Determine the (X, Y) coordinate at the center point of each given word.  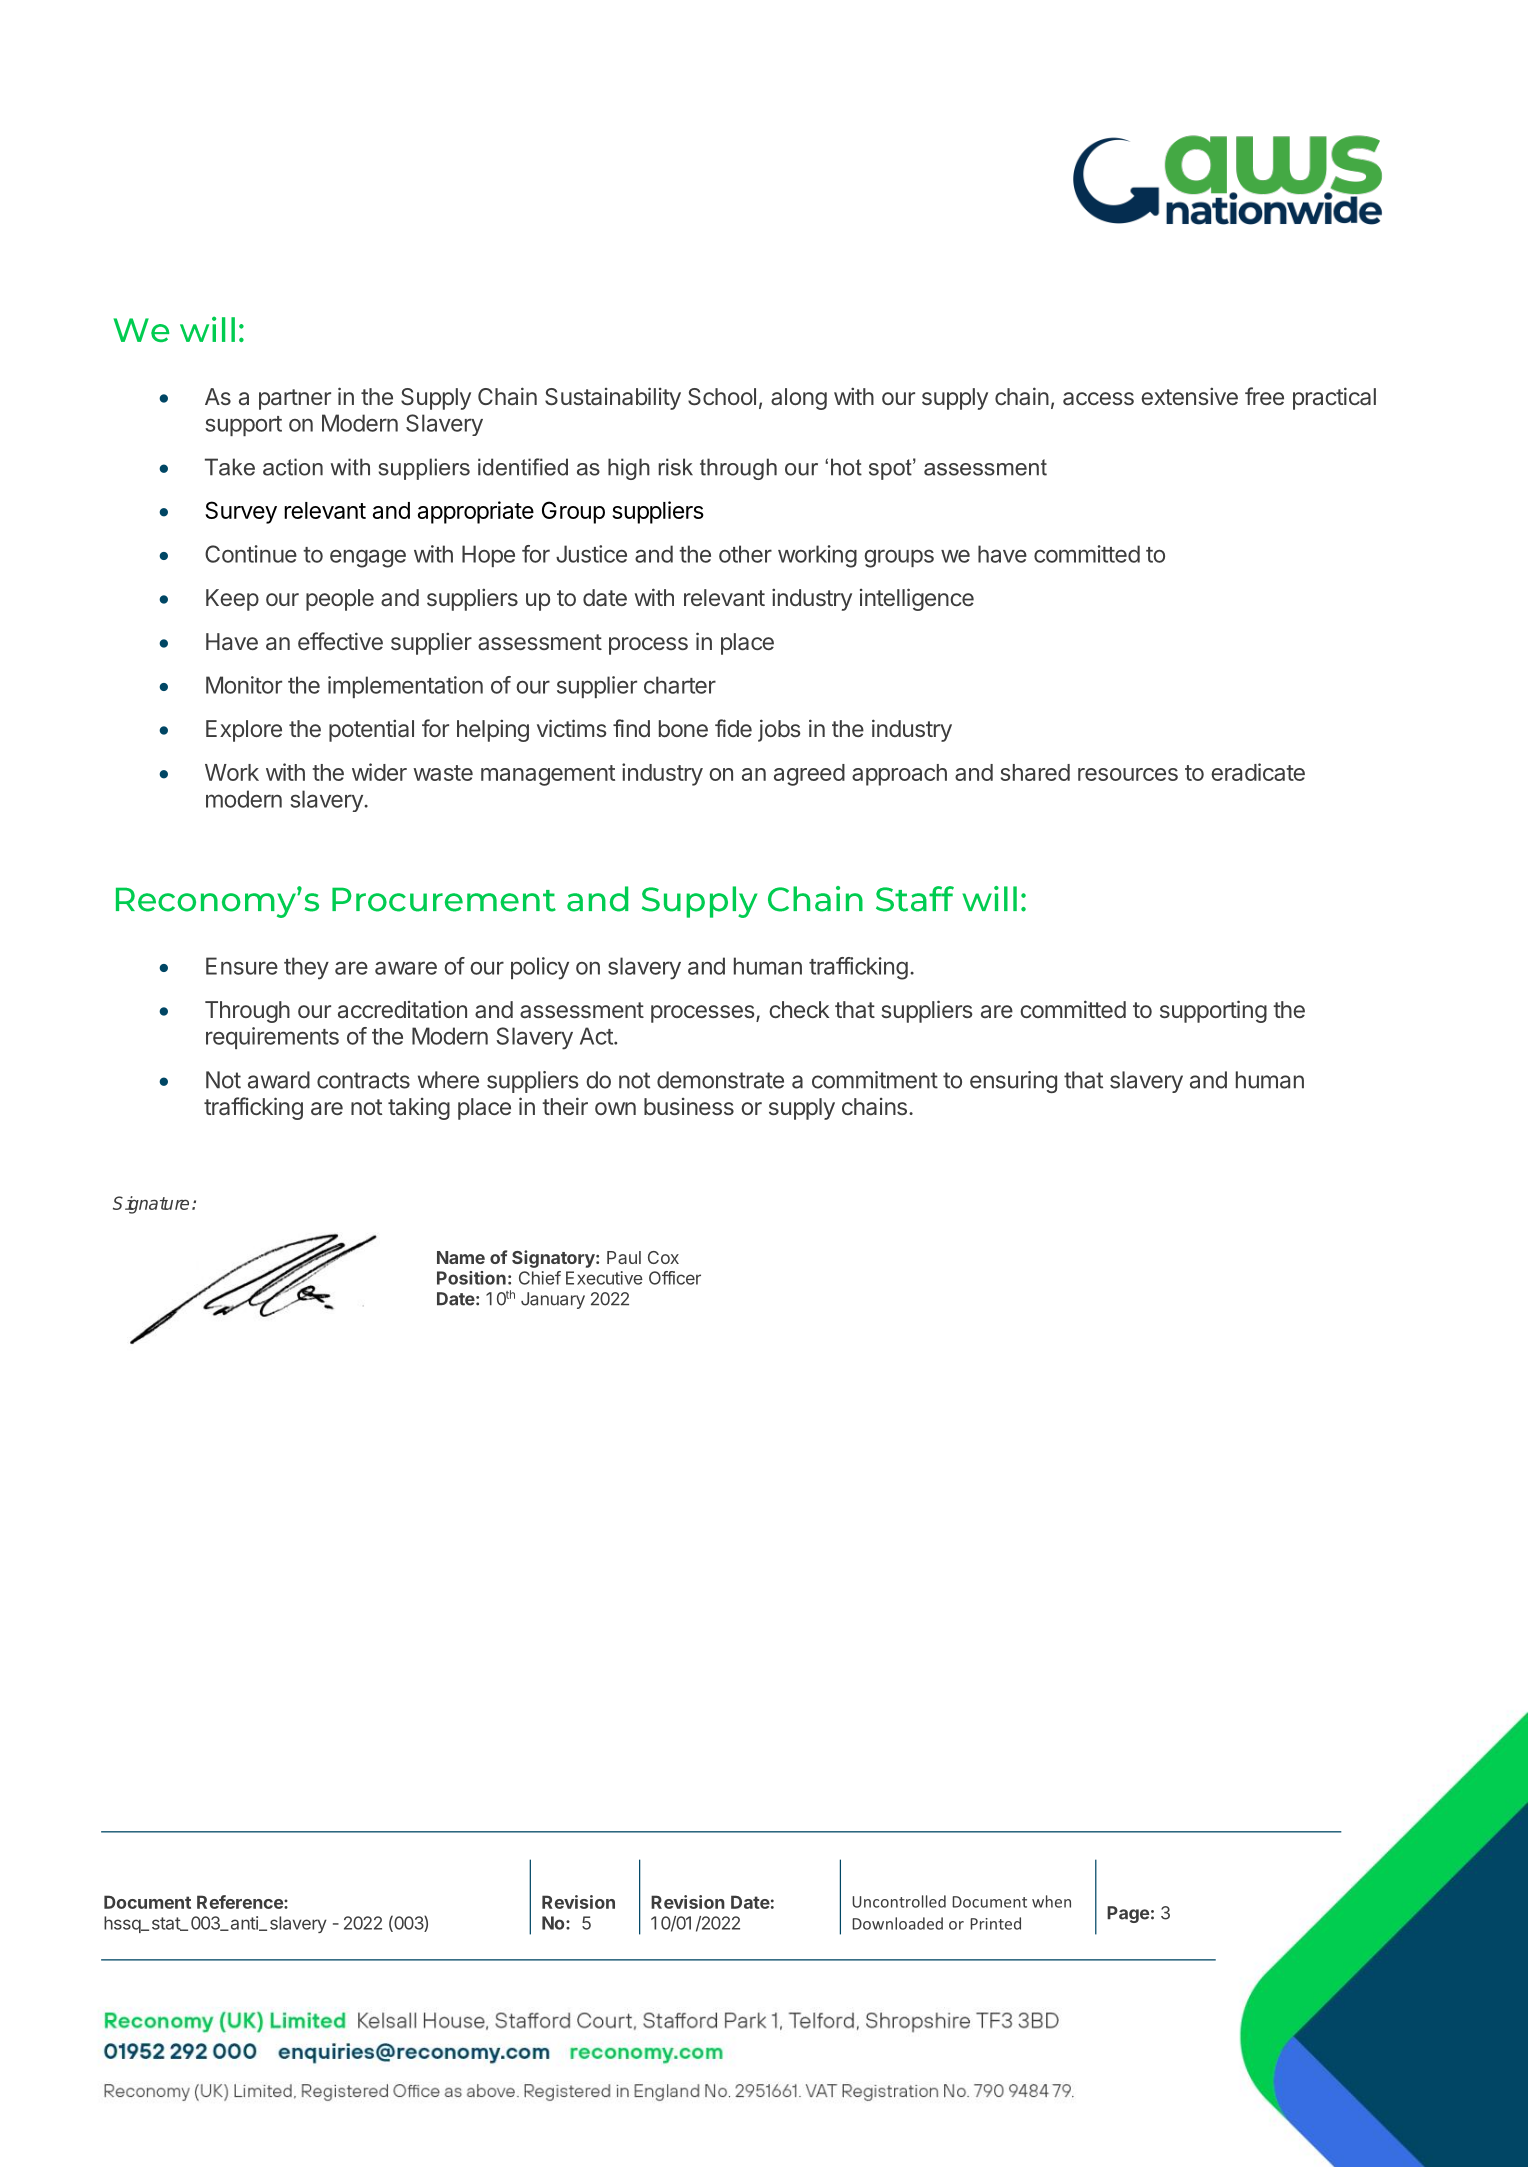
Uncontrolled (899, 1901)
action (293, 467)
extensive (1189, 396)
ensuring (1013, 1082)
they (306, 968)
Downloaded (897, 1923)
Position (471, 1278)
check (799, 1009)
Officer (675, 1278)
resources (1128, 774)
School (722, 397)
